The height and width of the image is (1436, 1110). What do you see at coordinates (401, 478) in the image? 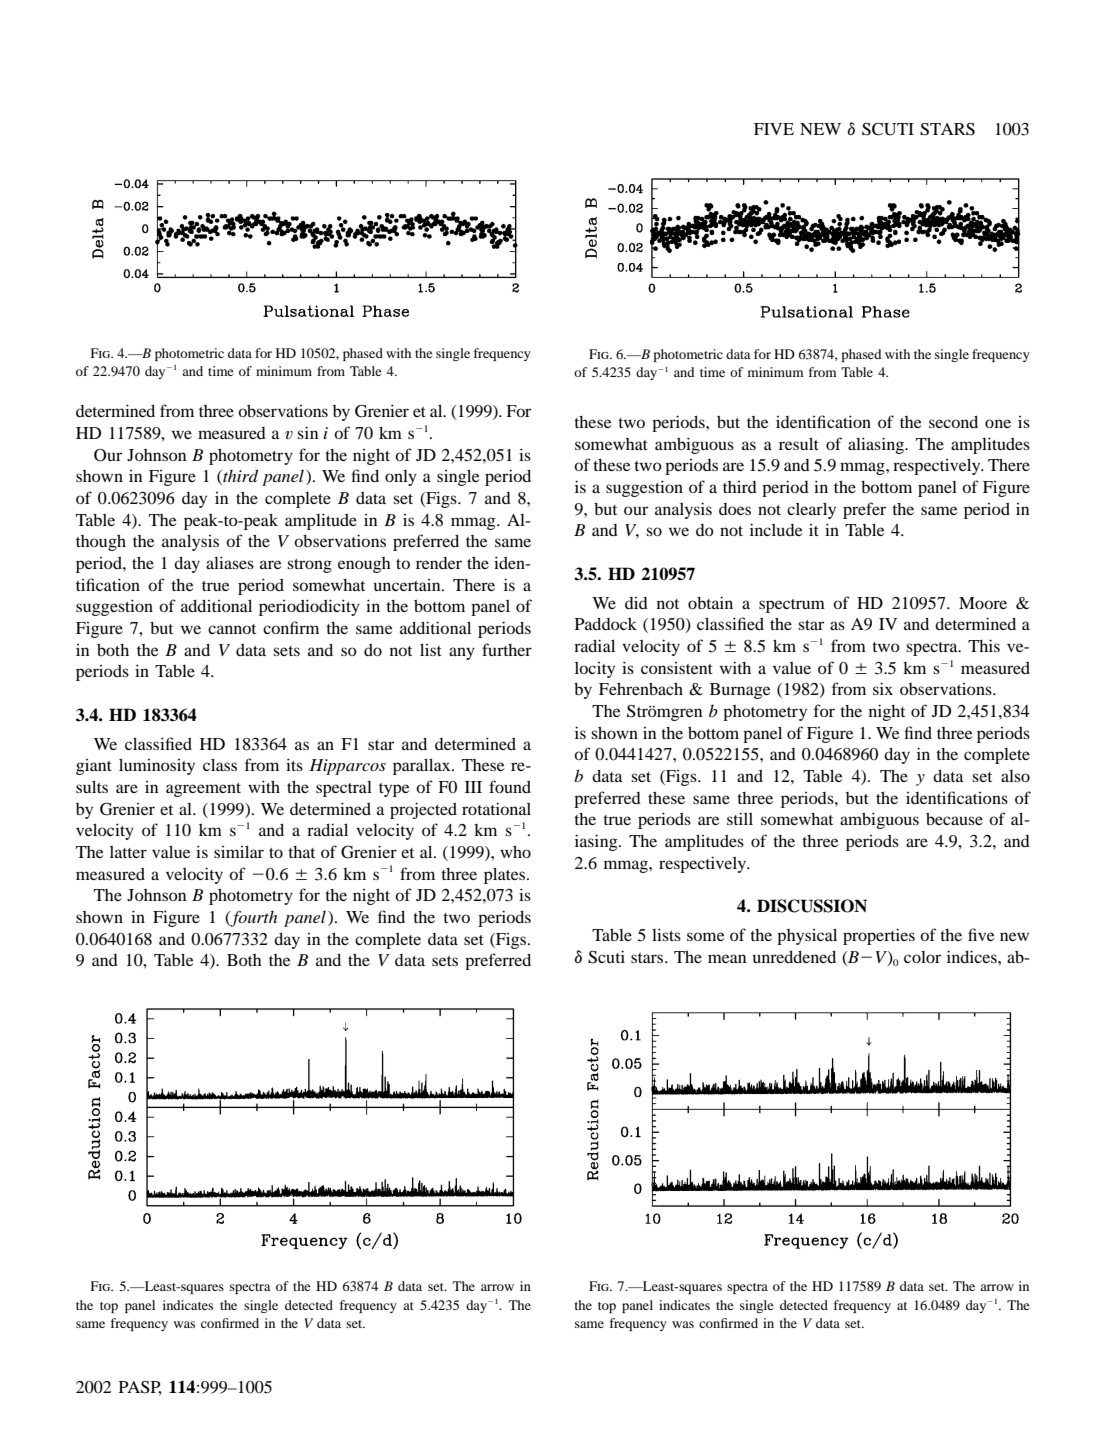
I see `only` at bounding box center [401, 478].
